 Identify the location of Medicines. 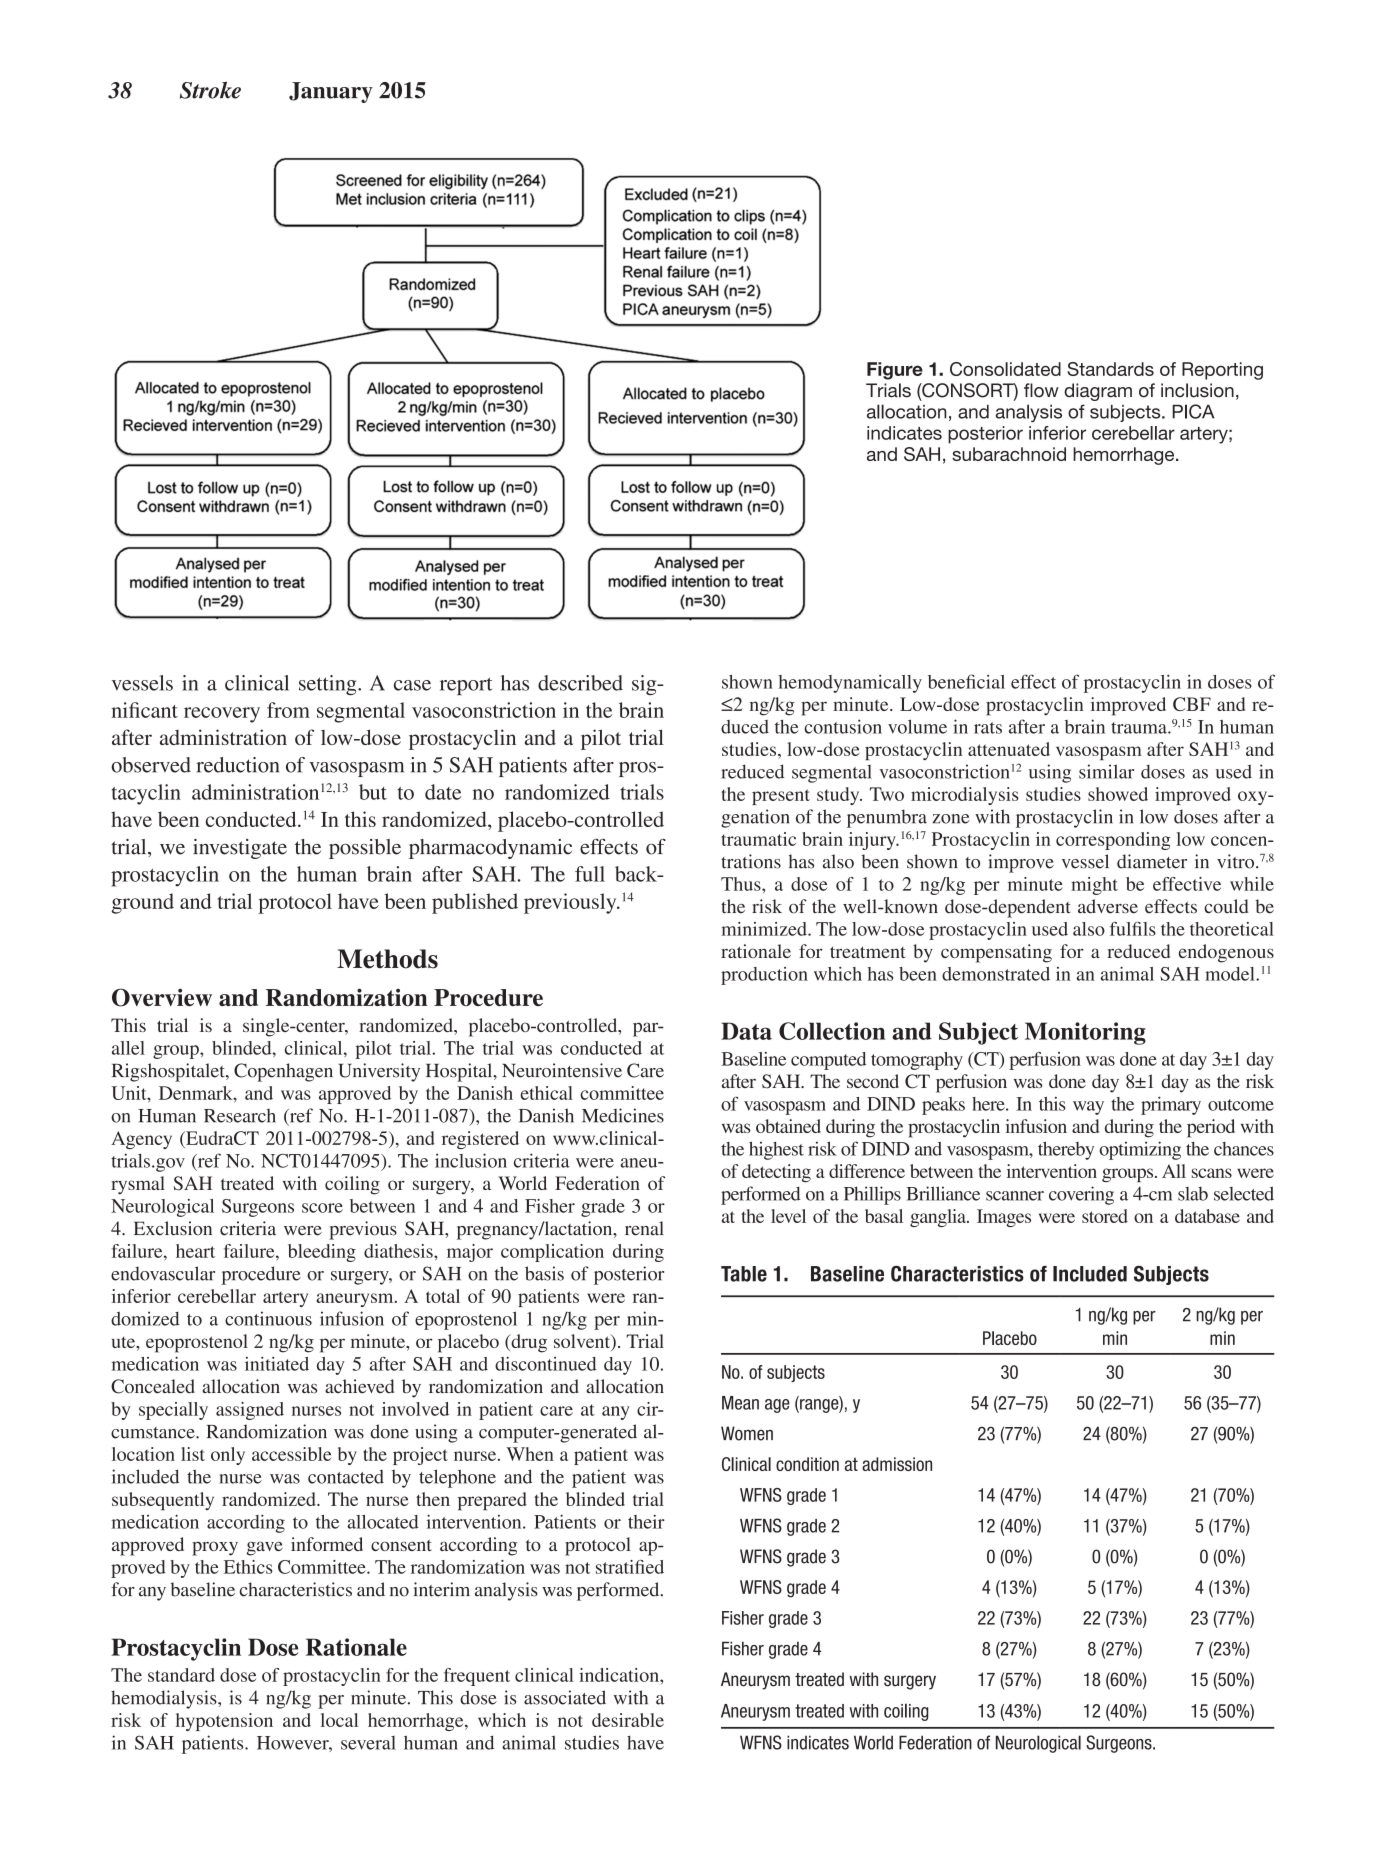
(623, 1115).
